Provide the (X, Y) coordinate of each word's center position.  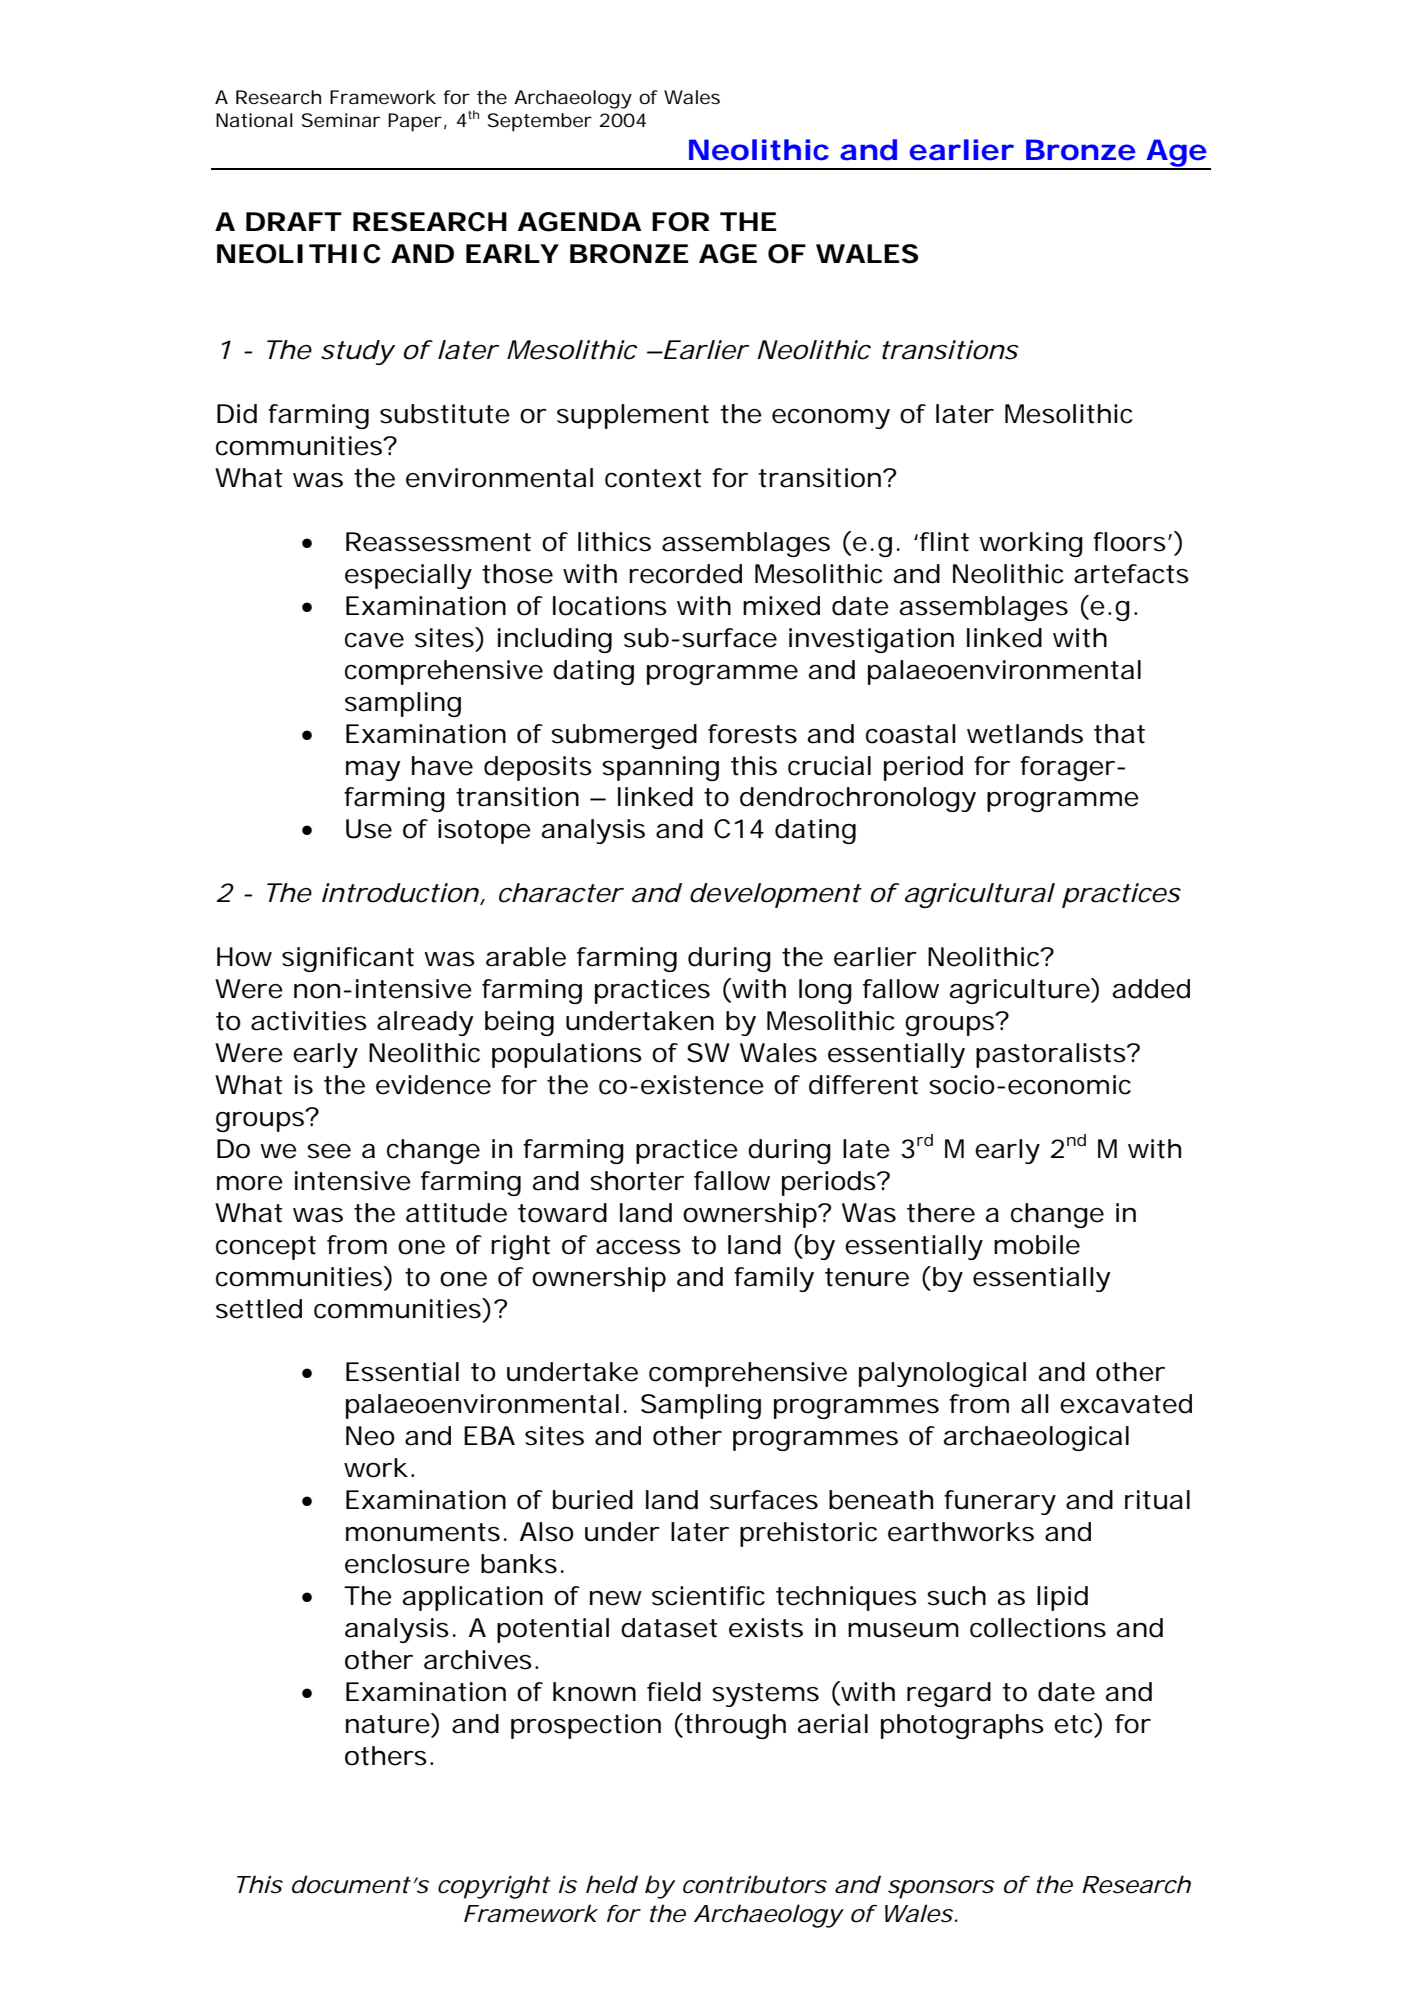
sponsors (941, 1889)
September (540, 122)
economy (831, 419)
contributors (755, 1884)
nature (388, 1724)
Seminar (341, 120)
